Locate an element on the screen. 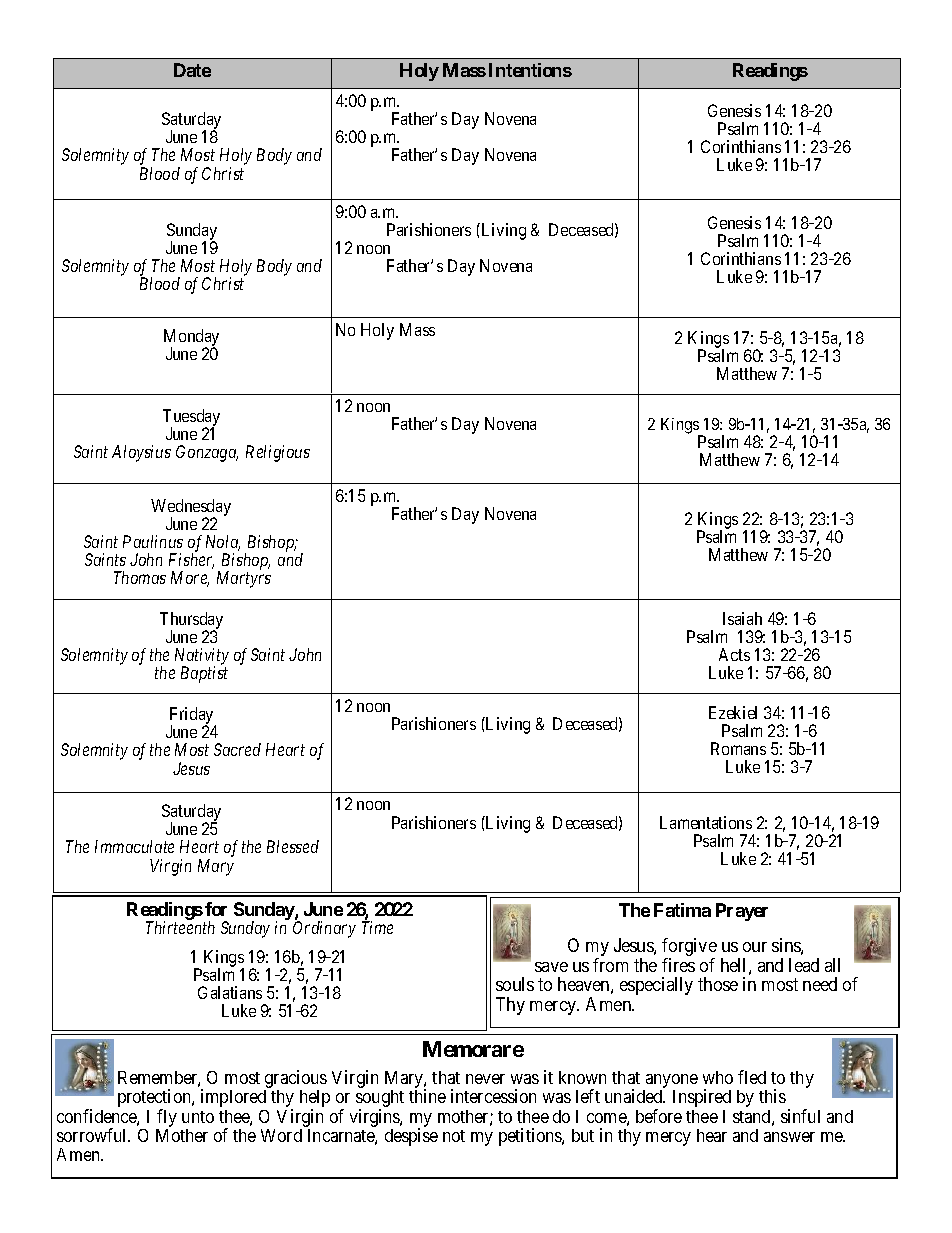 Image resolution: width=952 pixels, height=1233 pixels. Date is located at coordinates (192, 70).
